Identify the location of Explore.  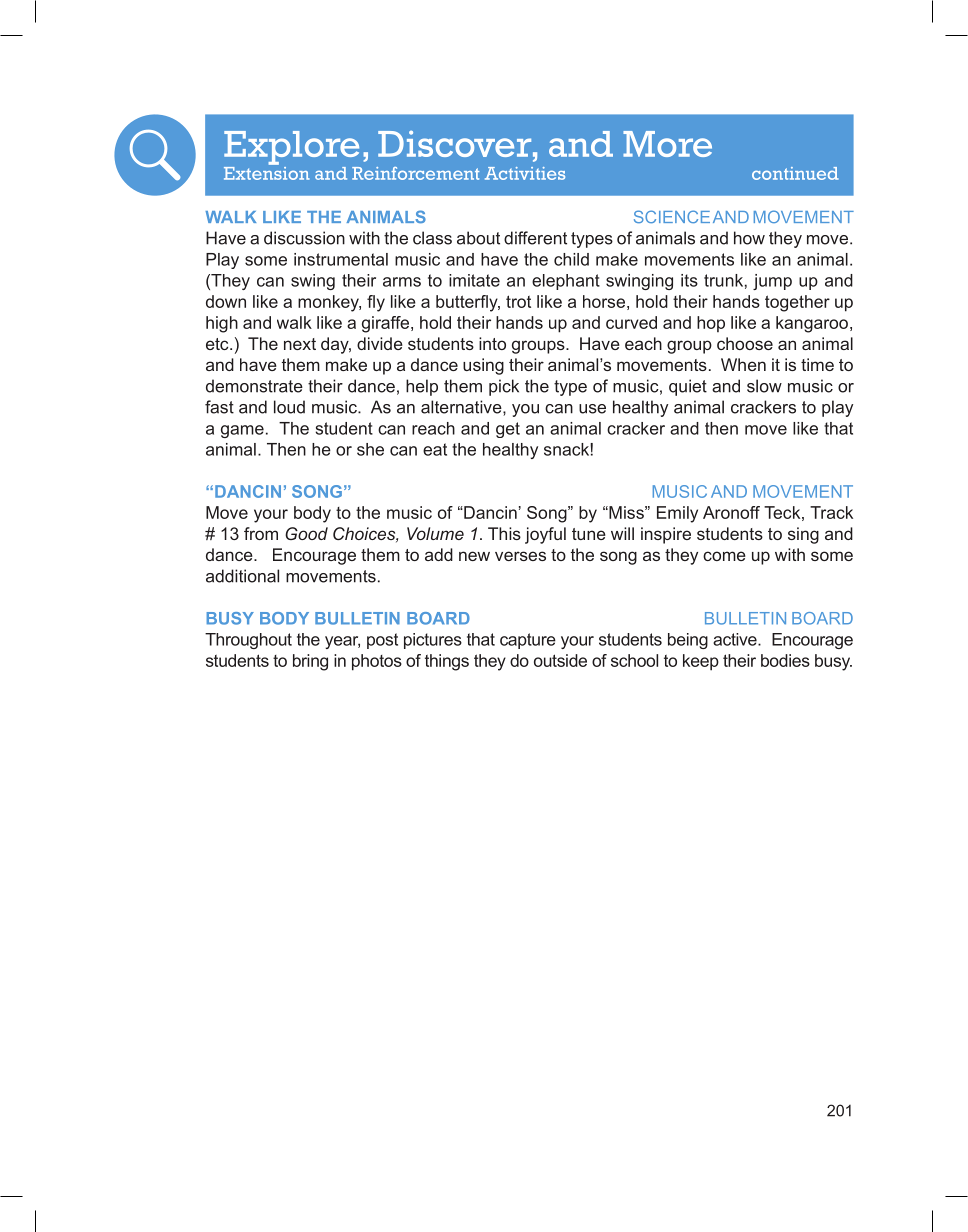
(291, 148).
